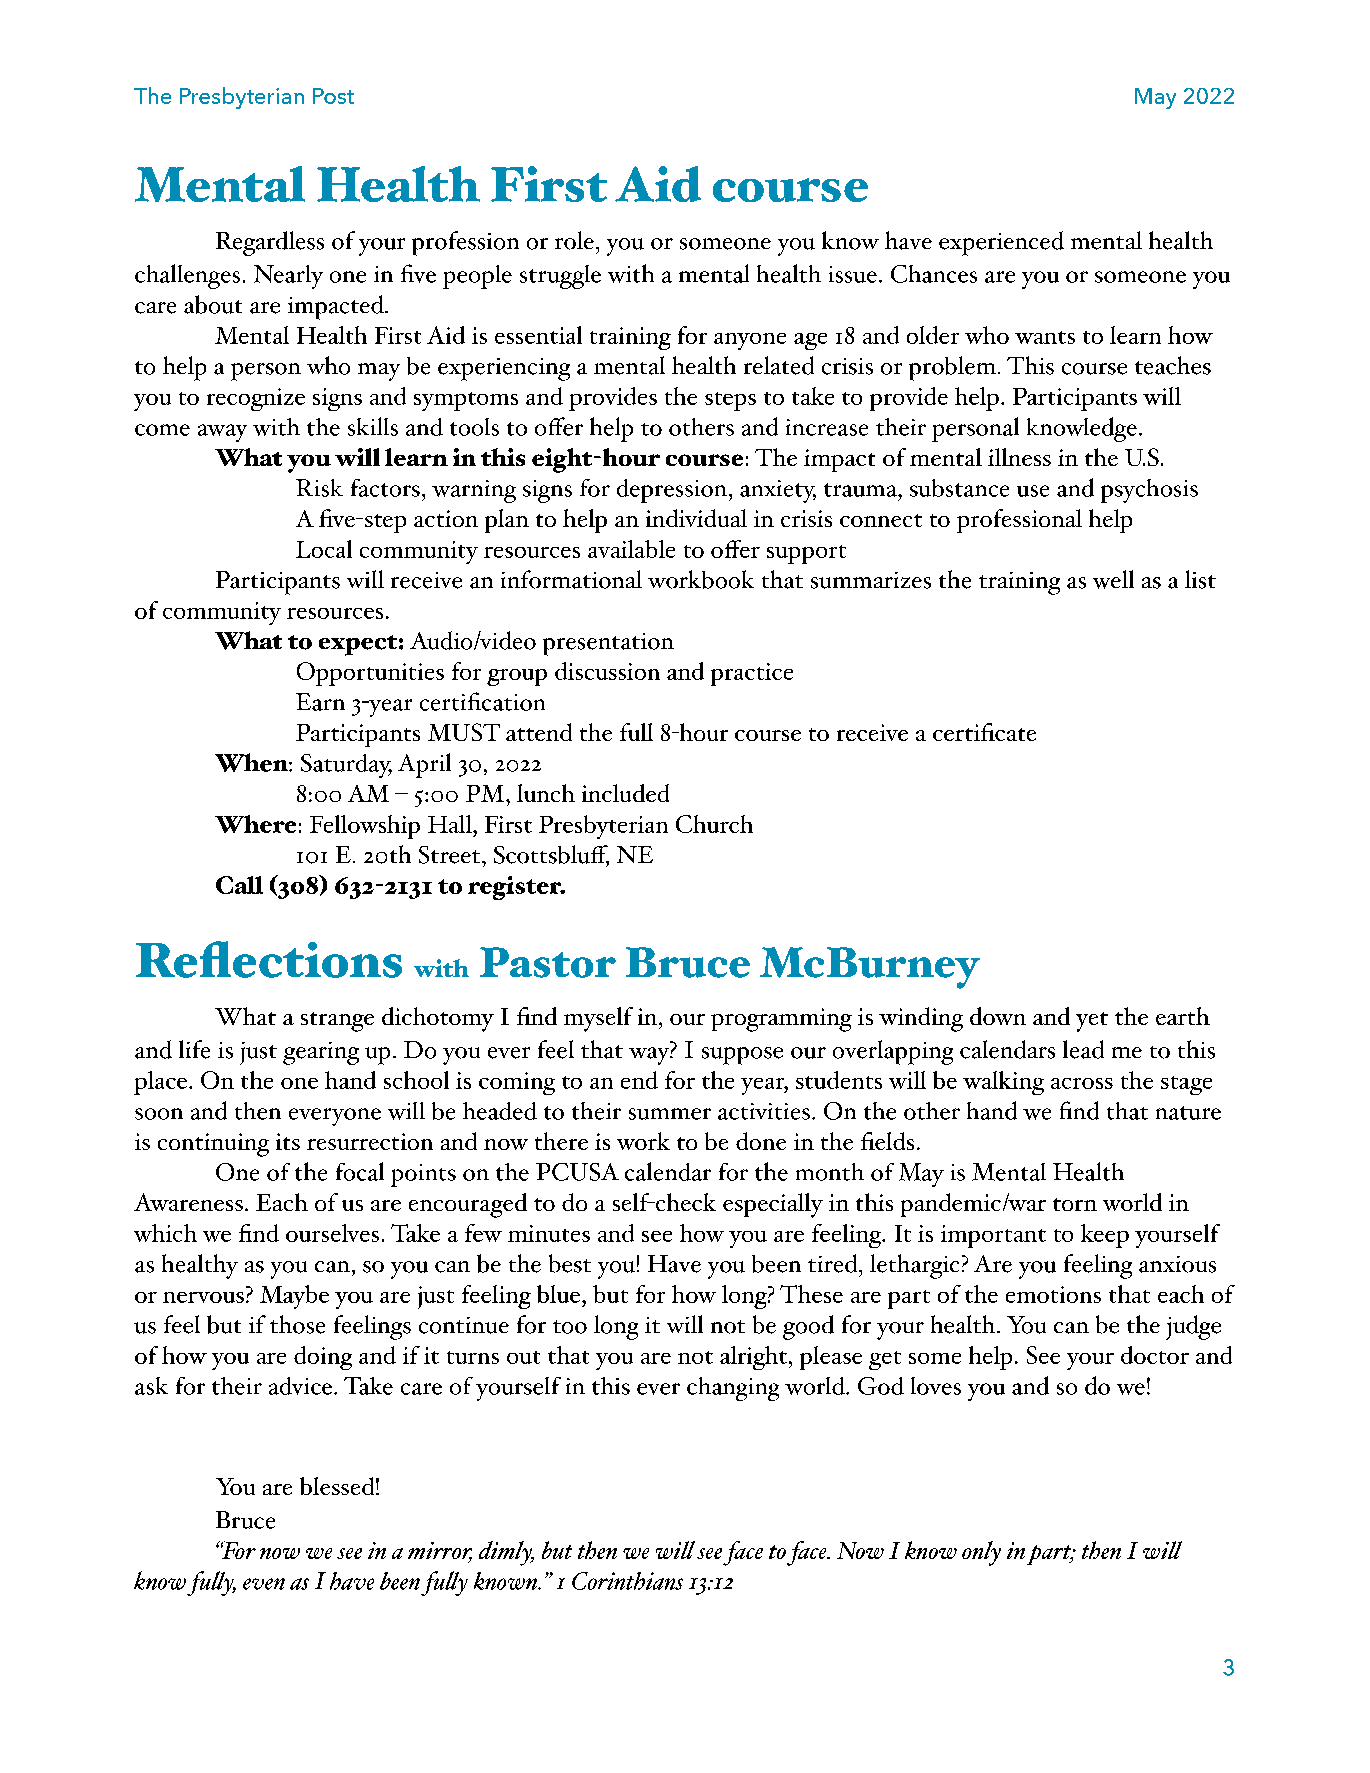 The width and height of the screenshot is (1370, 1773). Describe the element at coordinates (574, 240) in the screenshot. I see `role` at that location.
